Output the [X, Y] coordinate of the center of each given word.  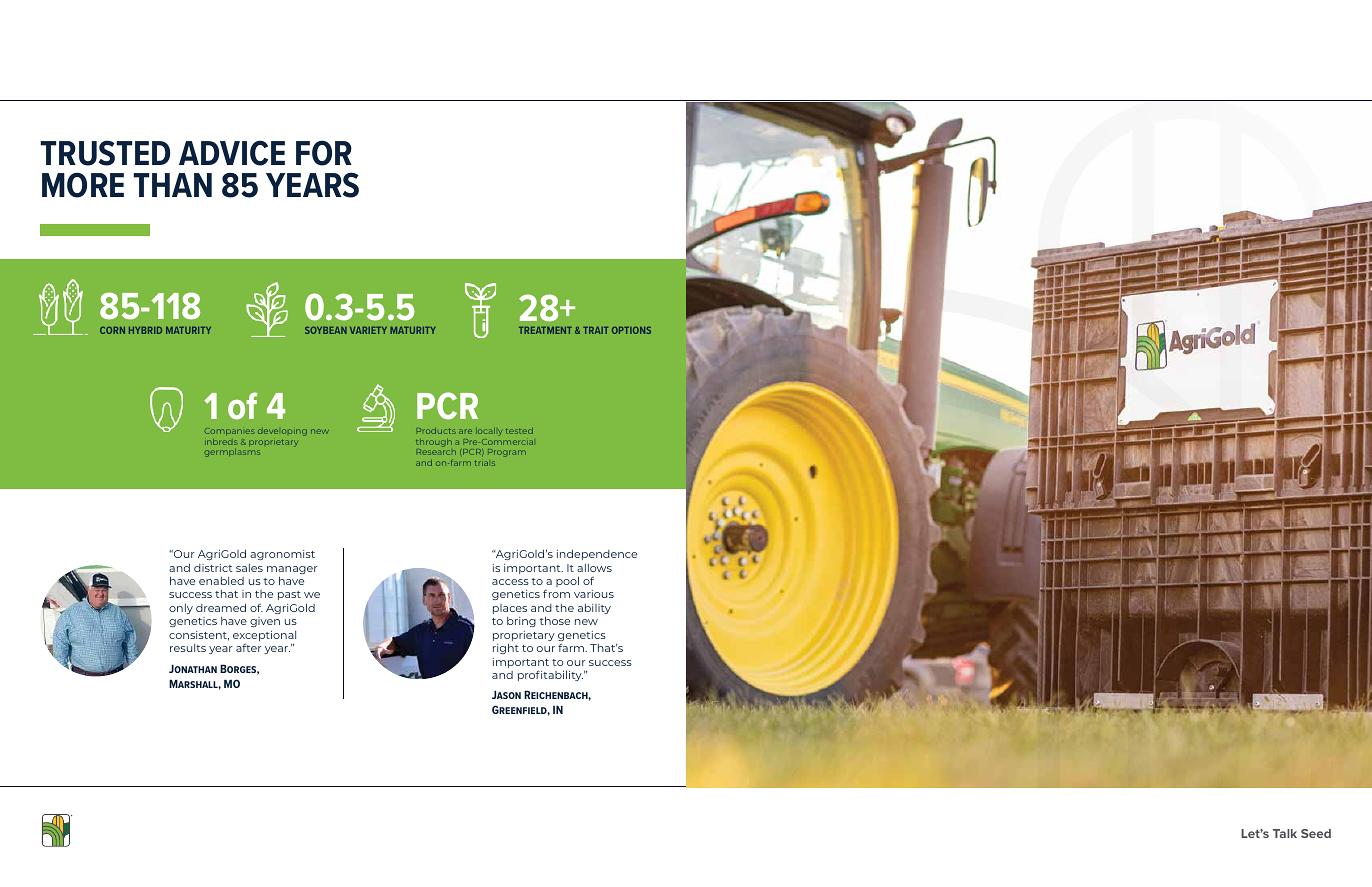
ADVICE [232, 153]
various [594, 594]
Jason [506, 695]
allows [594, 568]
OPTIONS [631, 330]
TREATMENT [545, 330]
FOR [324, 153]
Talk [1285, 833]
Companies [229, 431]
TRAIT [595, 330]
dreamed [221, 607]
